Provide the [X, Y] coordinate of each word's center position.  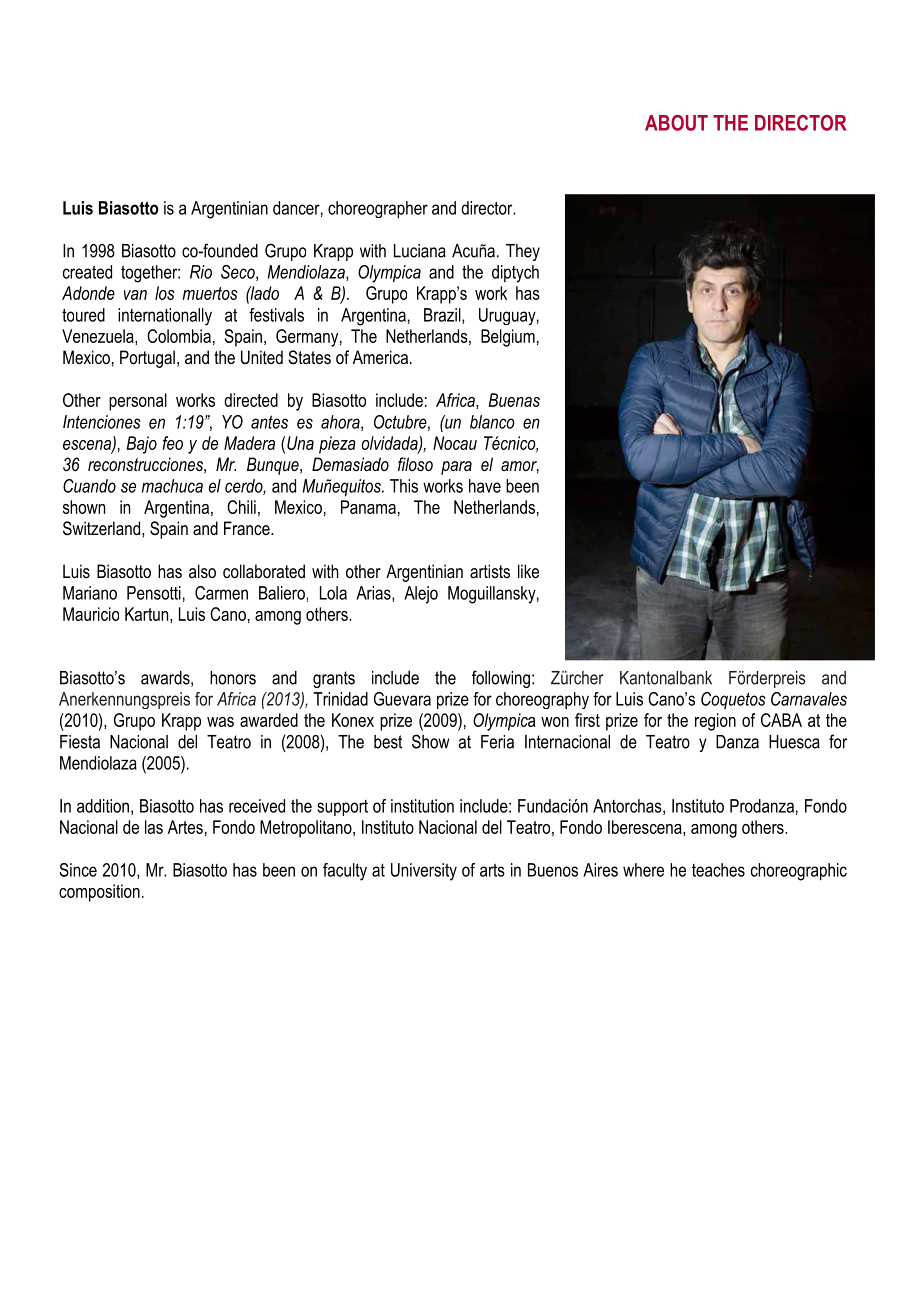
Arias [374, 594]
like [528, 571]
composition [99, 893]
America [380, 357]
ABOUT [676, 123]
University [424, 872]
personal [138, 402]
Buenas [514, 400]
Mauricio [91, 614]
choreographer [378, 210]
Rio [201, 272]
